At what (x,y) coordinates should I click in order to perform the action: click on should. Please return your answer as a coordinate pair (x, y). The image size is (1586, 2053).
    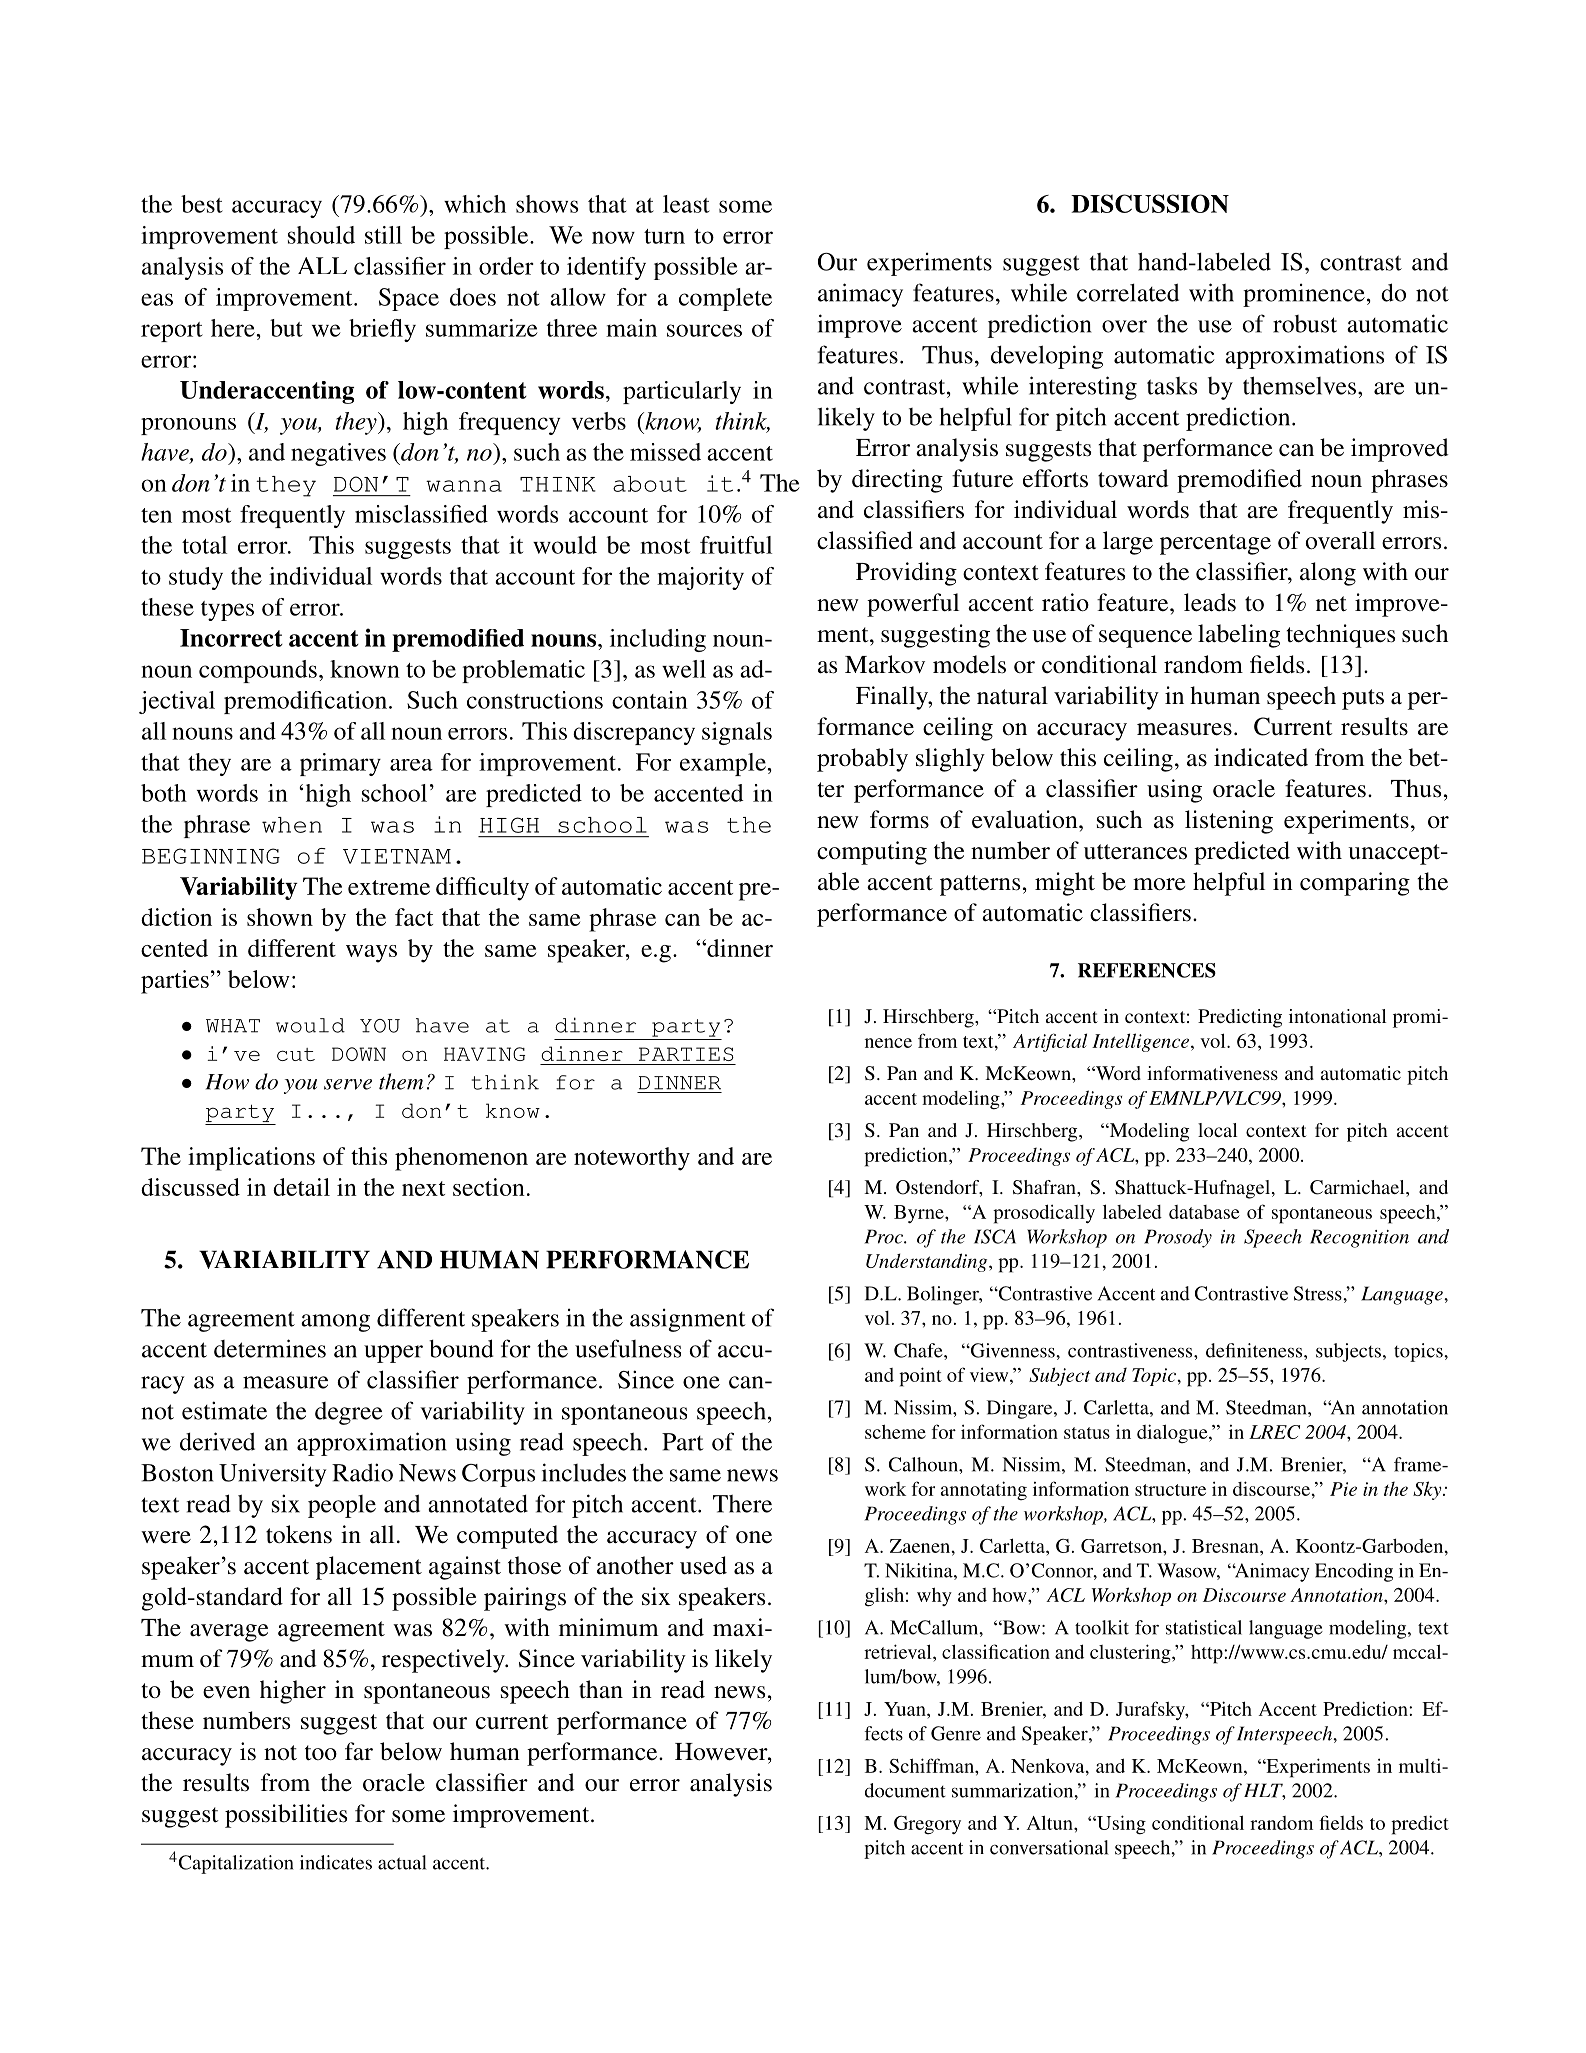
    Looking at the image, I should click on (321, 235).
